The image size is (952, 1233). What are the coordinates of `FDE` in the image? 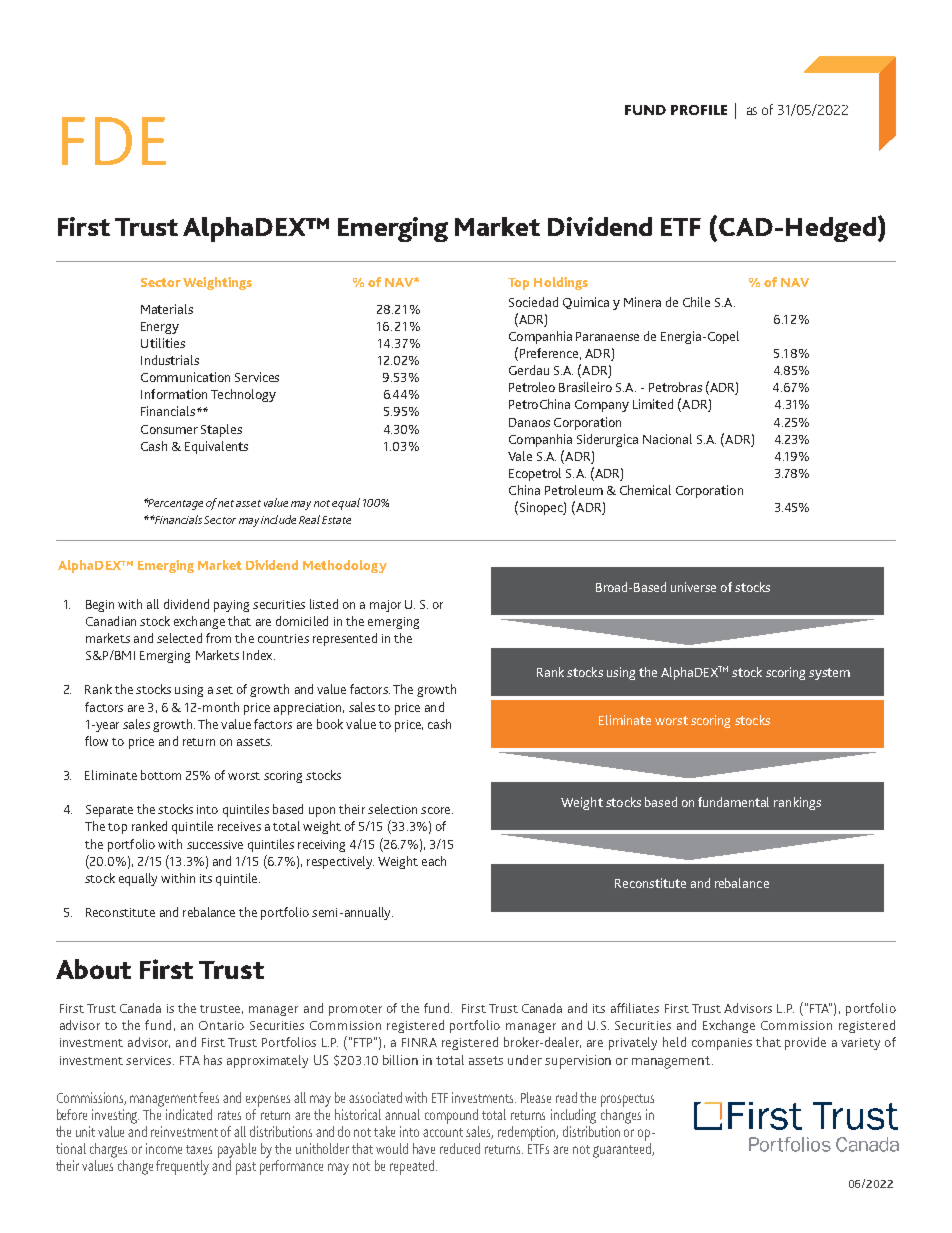 It's located at (114, 141).
